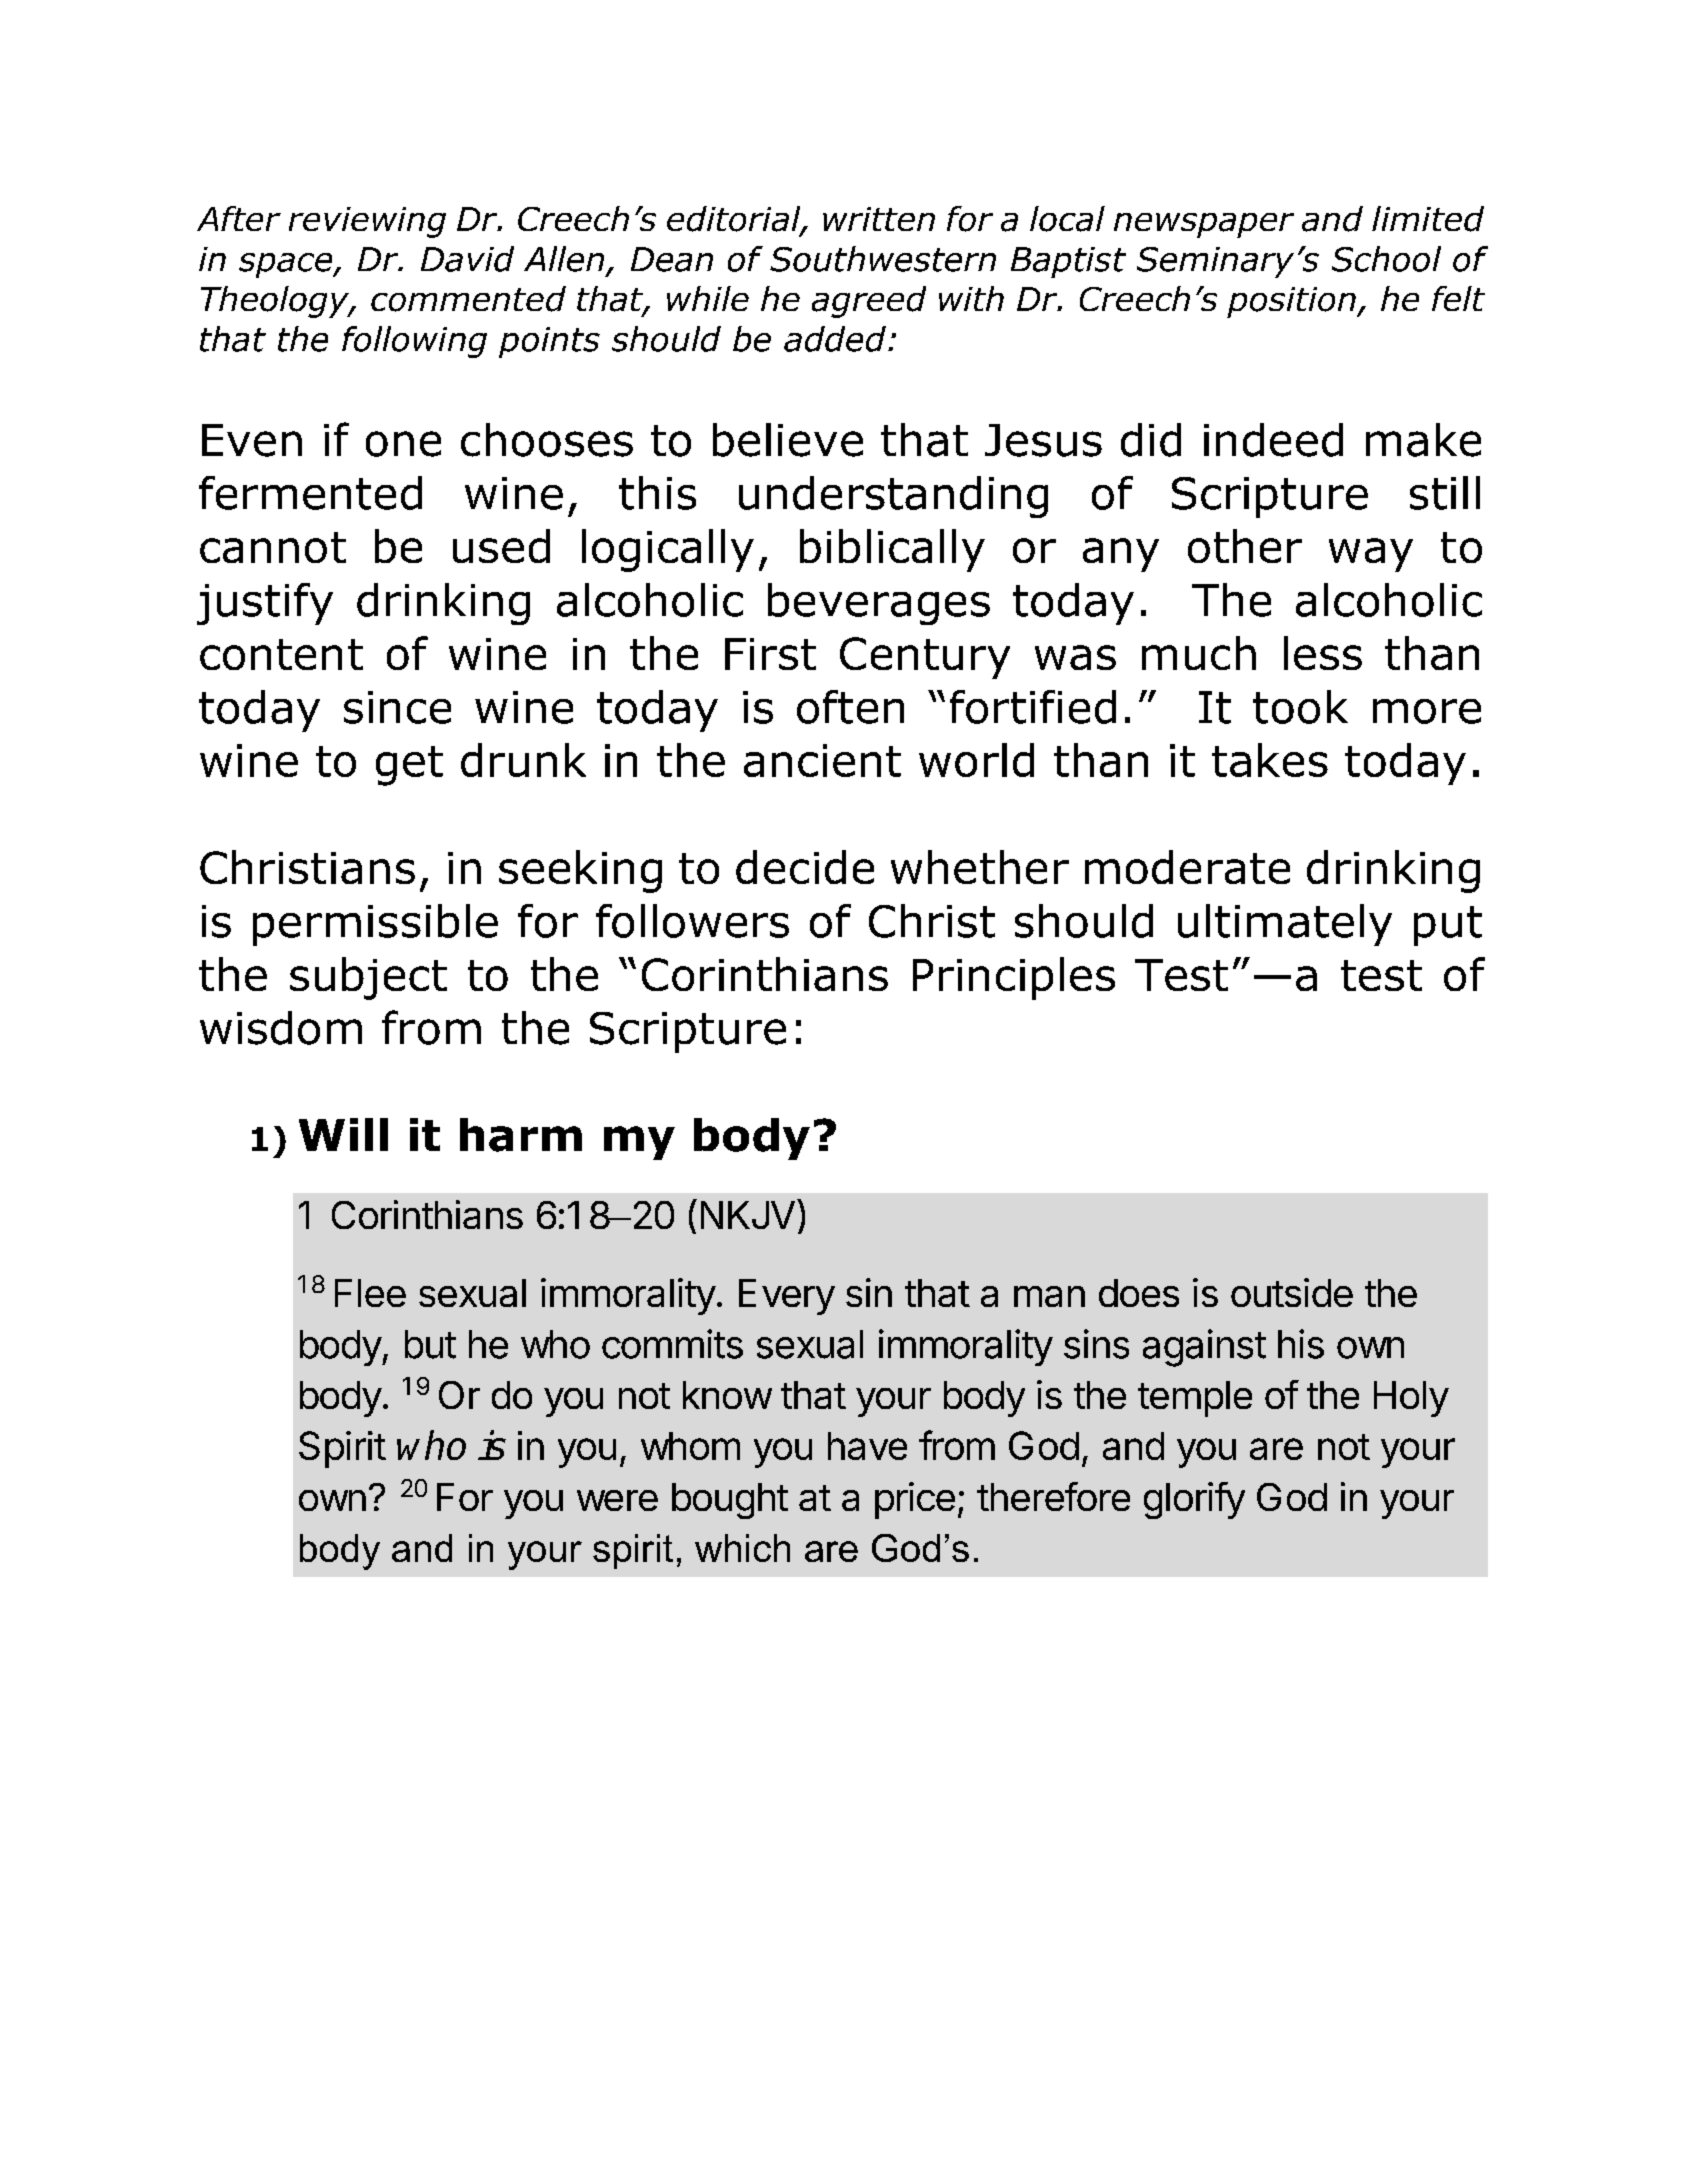  What do you see at coordinates (273, 547) in the image?
I see `cannot` at bounding box center [273, 547].
